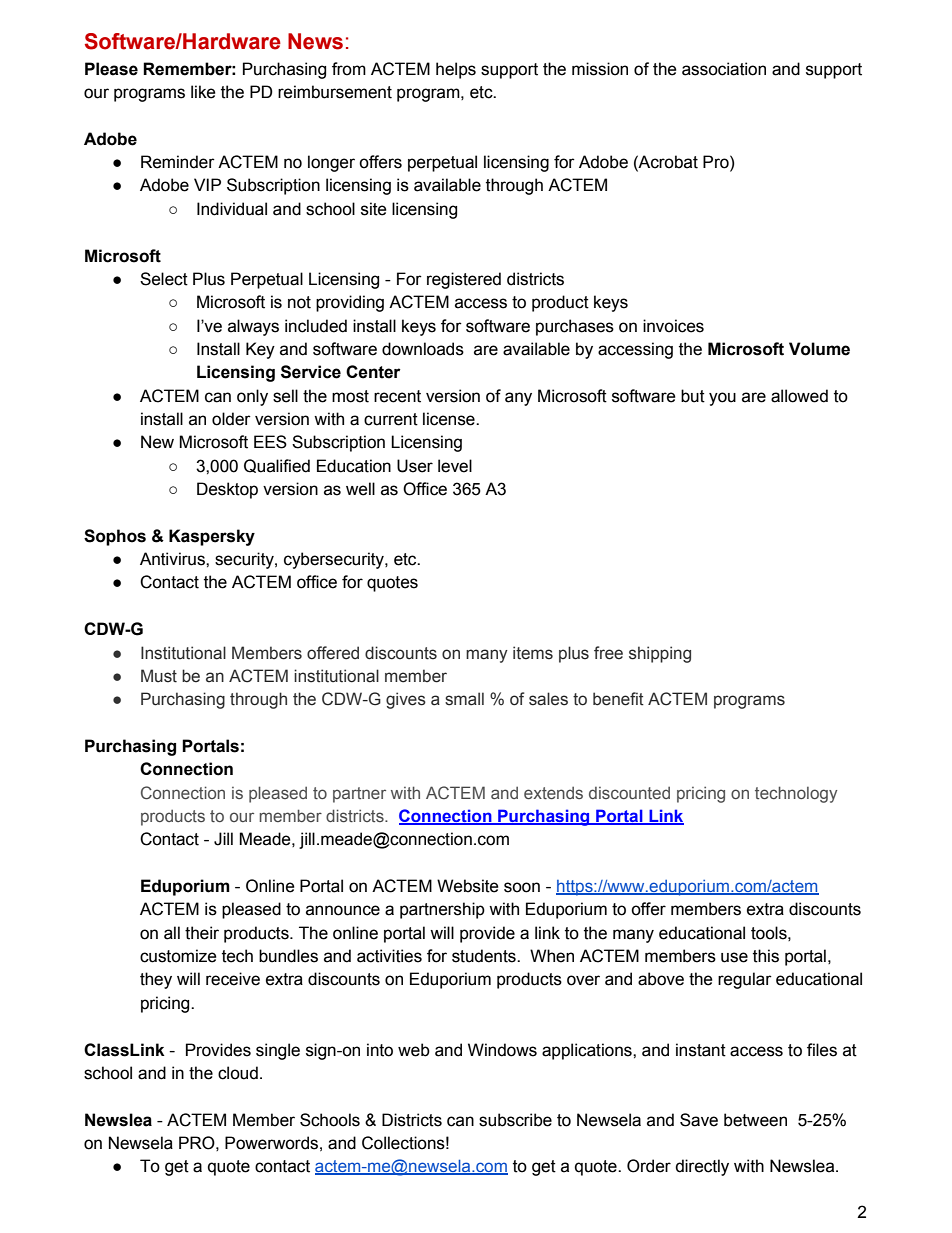 This screenshot has width=952, height=1233. Describe the element at coordinates (253, 327) in the screenshot. I see `always` at that location.
